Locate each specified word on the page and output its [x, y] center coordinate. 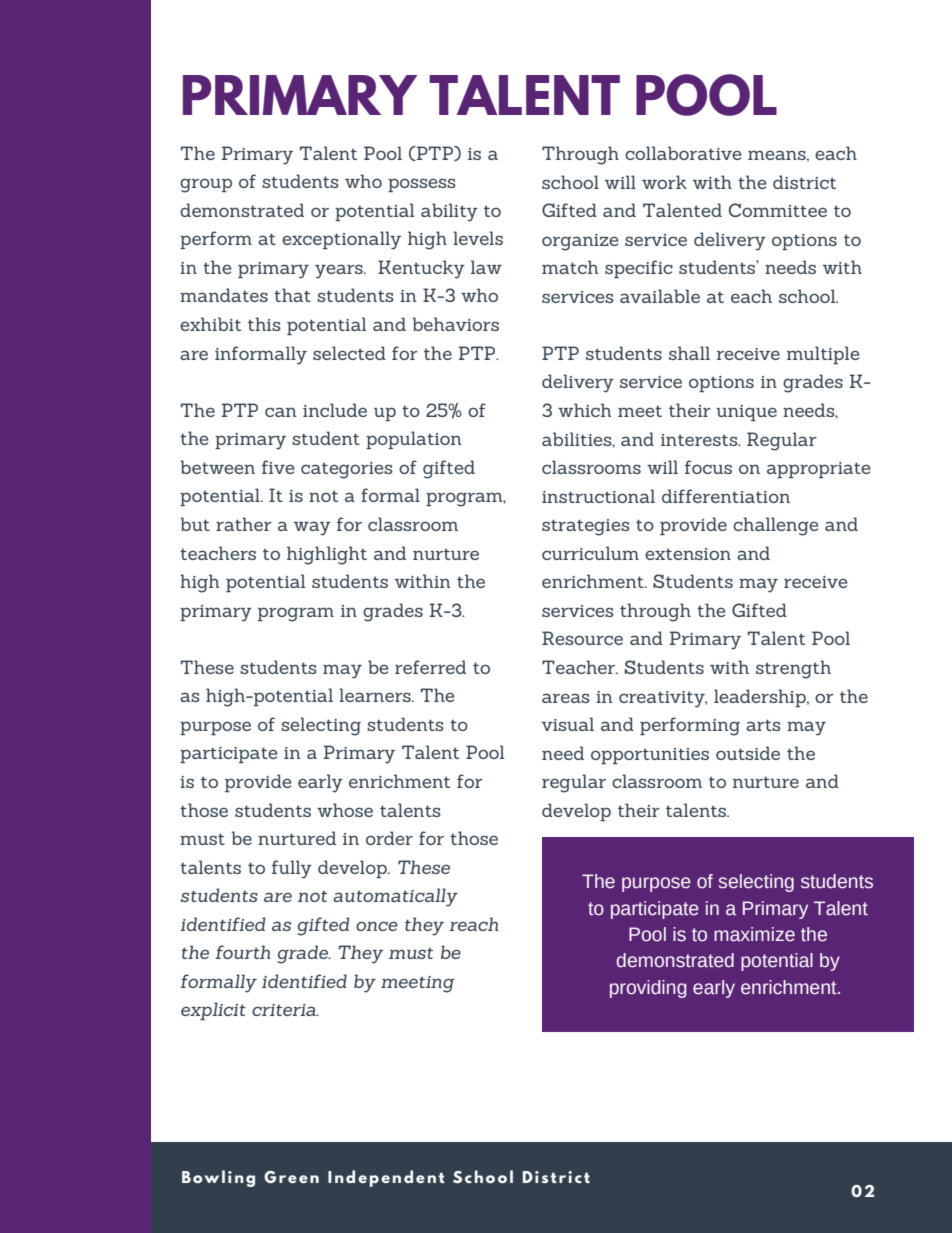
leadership [761, 698]
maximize [754, 934]
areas [566, 698]
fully [292, 869]
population [413, 440]
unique [746, 413]
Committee [778, 210]
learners [376, 695]
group [206, 185]
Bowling [218, 1178]
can [280, 412]
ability [449, 212]
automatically [395, 897]
